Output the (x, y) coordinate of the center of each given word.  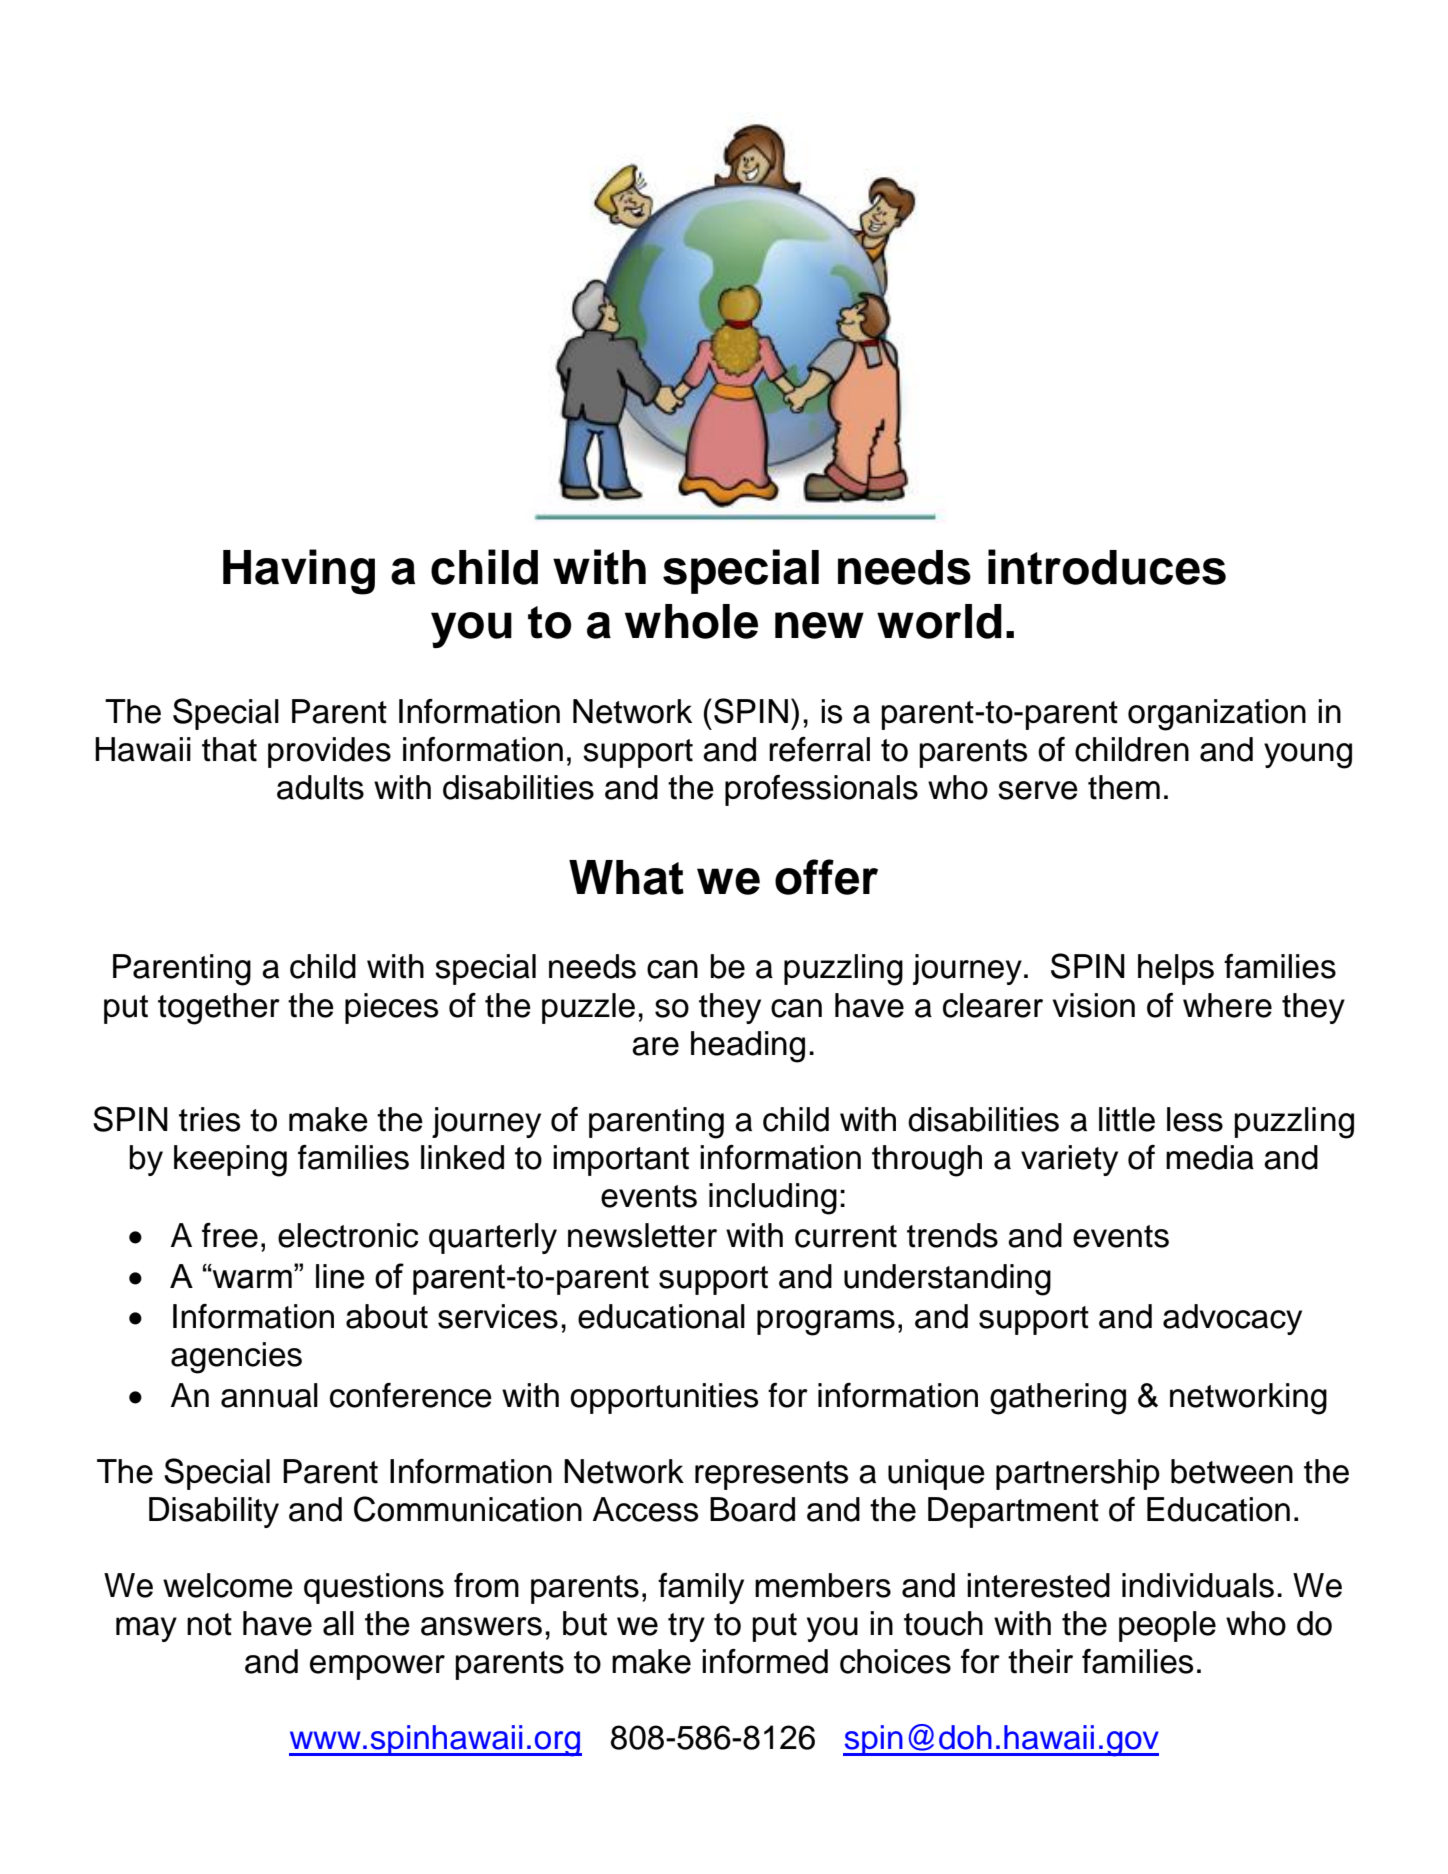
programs (826, 1323)
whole (691, 621)
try (686, 1627)
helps (1176, 969)
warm (251, 1278)
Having (299, 572)
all (338, 1623)
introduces (1107, 567)
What (626, 877)
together (219, 1009)
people (1167, 1626)
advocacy (1232, 1319)
